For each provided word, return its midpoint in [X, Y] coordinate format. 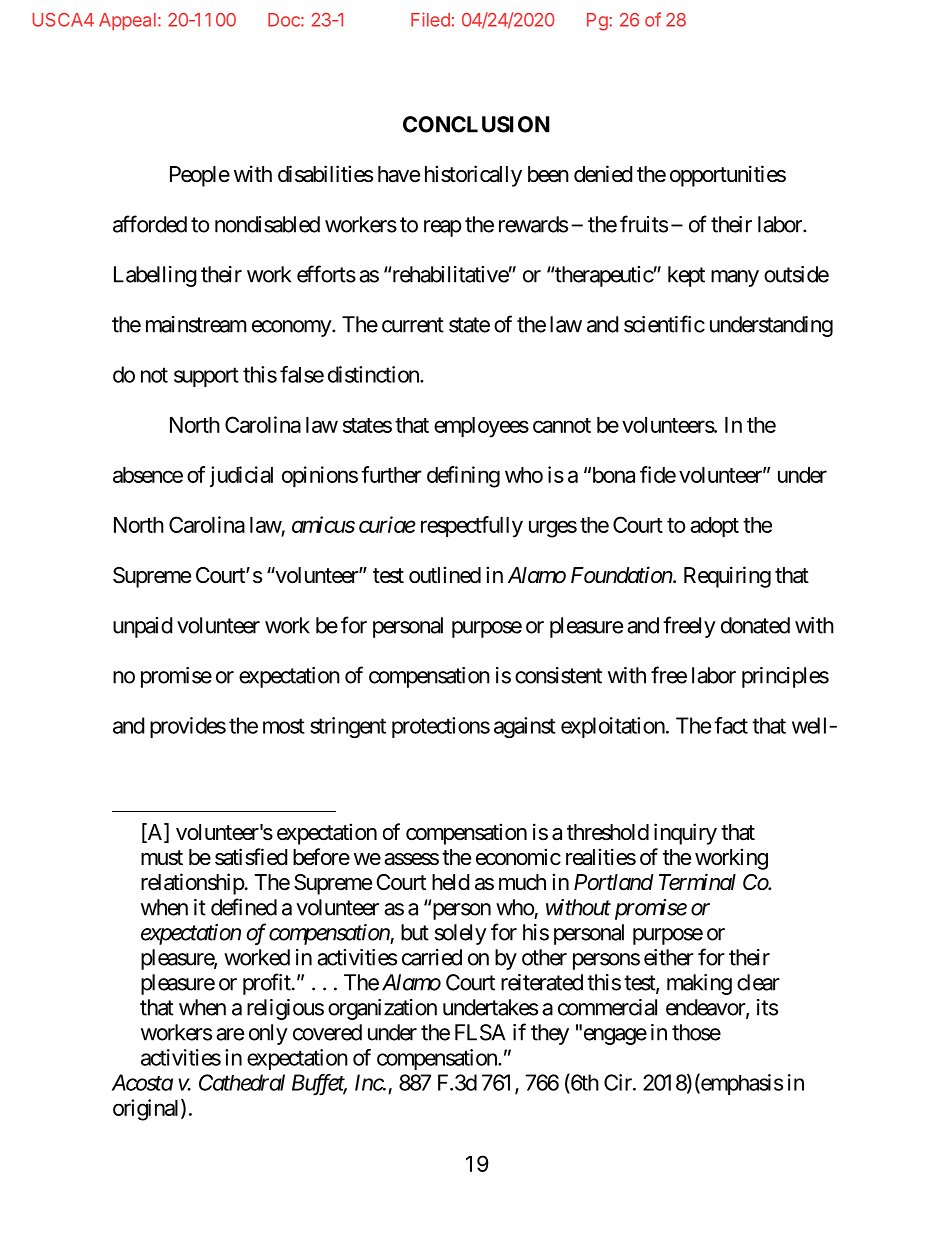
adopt [714, 527]
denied [603, 174]
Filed [430, 19]
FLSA [480, 1032]
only [268, 1034]
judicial [241, 476]
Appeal [127, 21]
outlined [445, 574]
